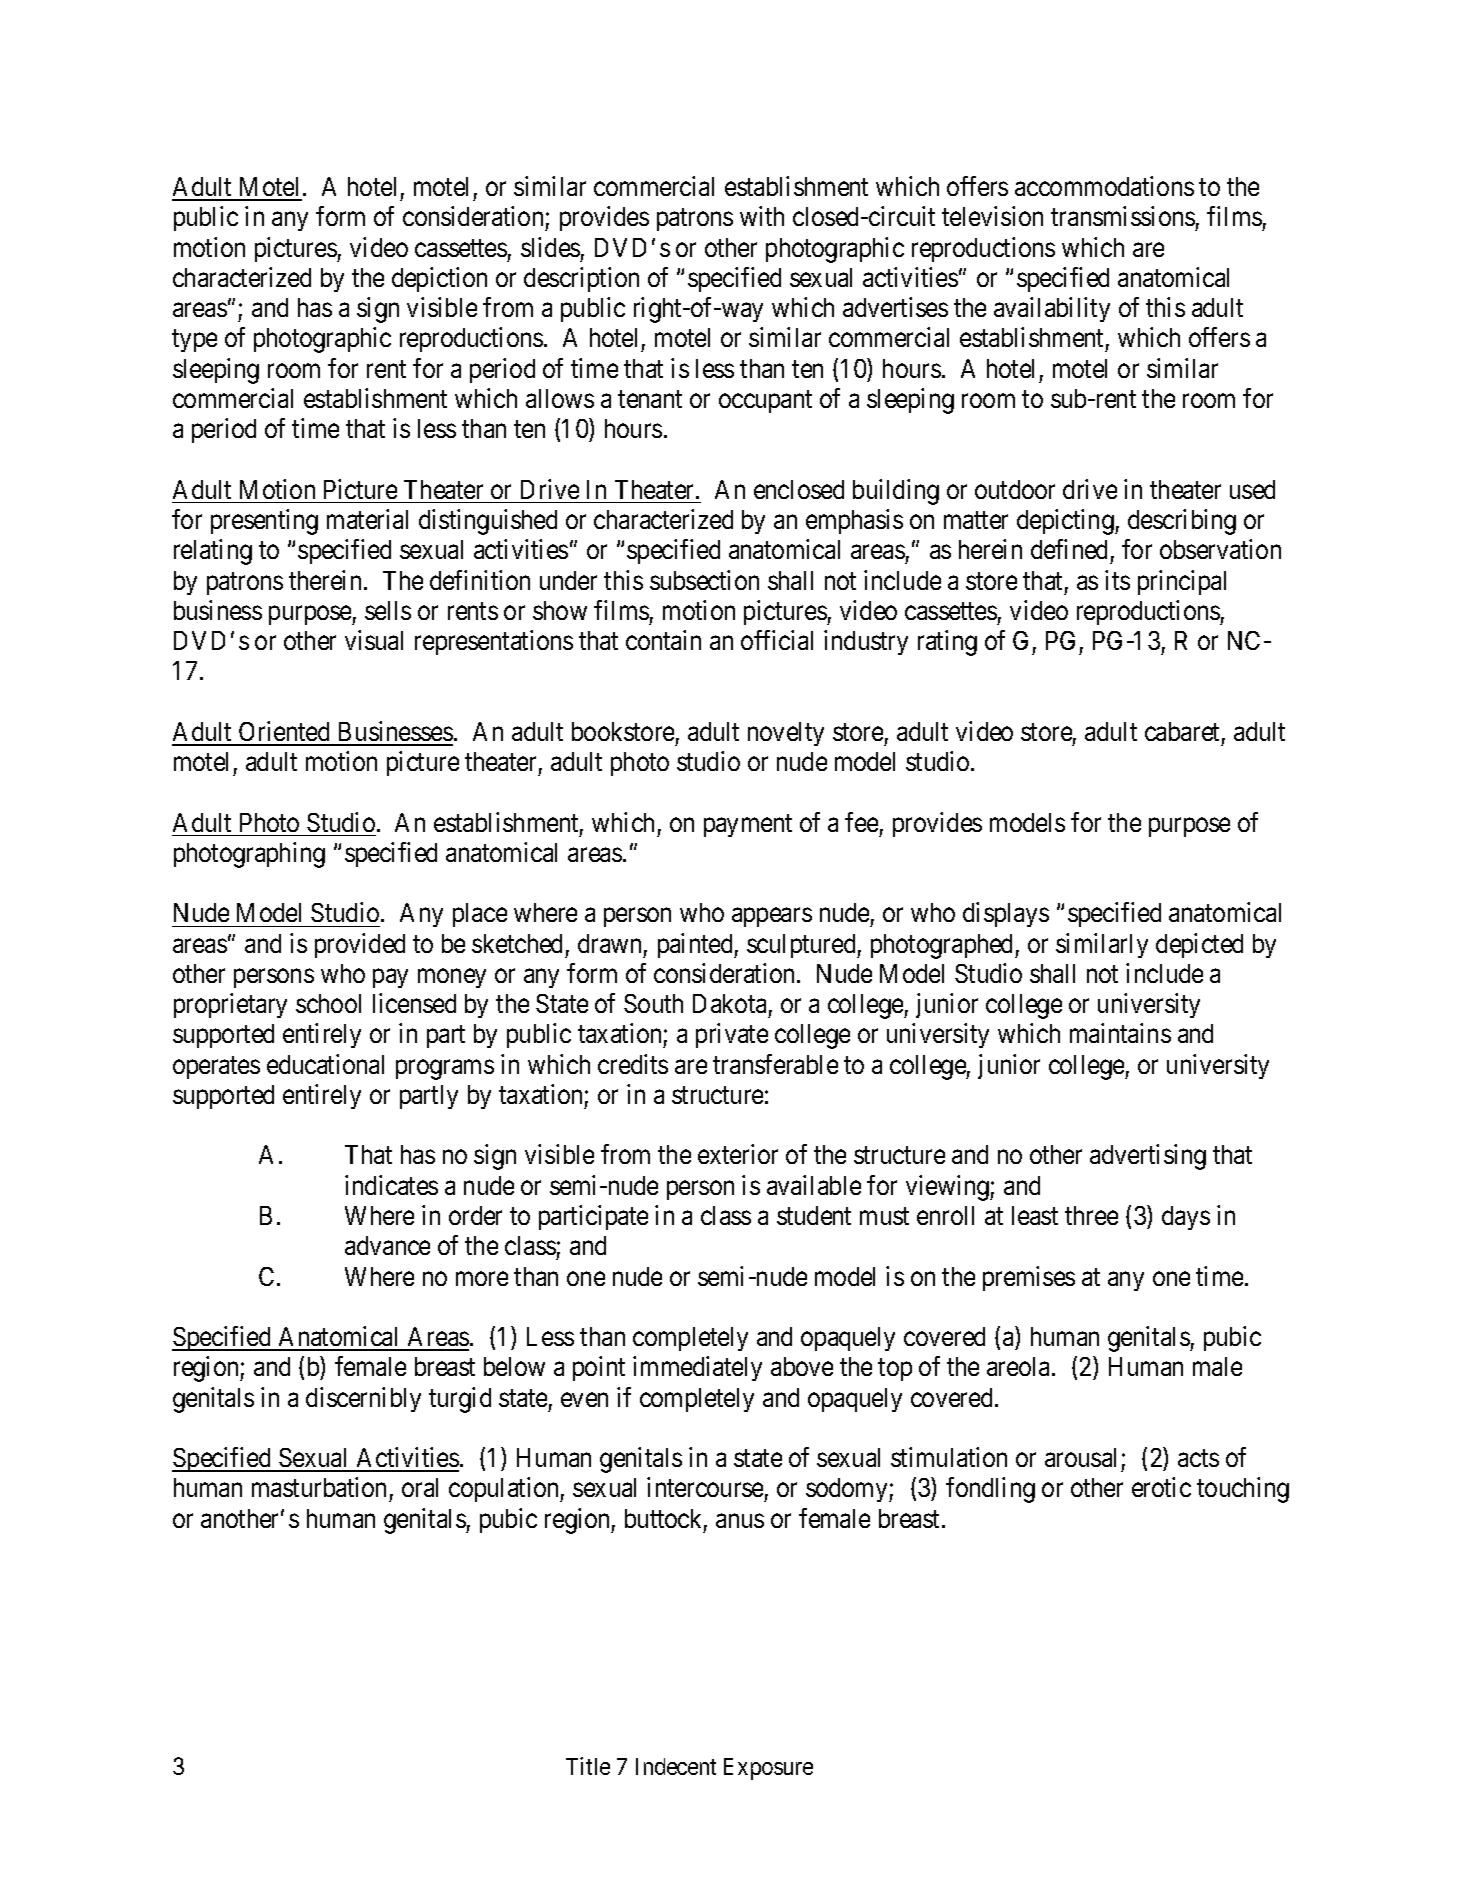 The image size is (1464, 1895). Describe the element at coordinates (1182, 582) in the screenshot. I see `principal` at that location.
